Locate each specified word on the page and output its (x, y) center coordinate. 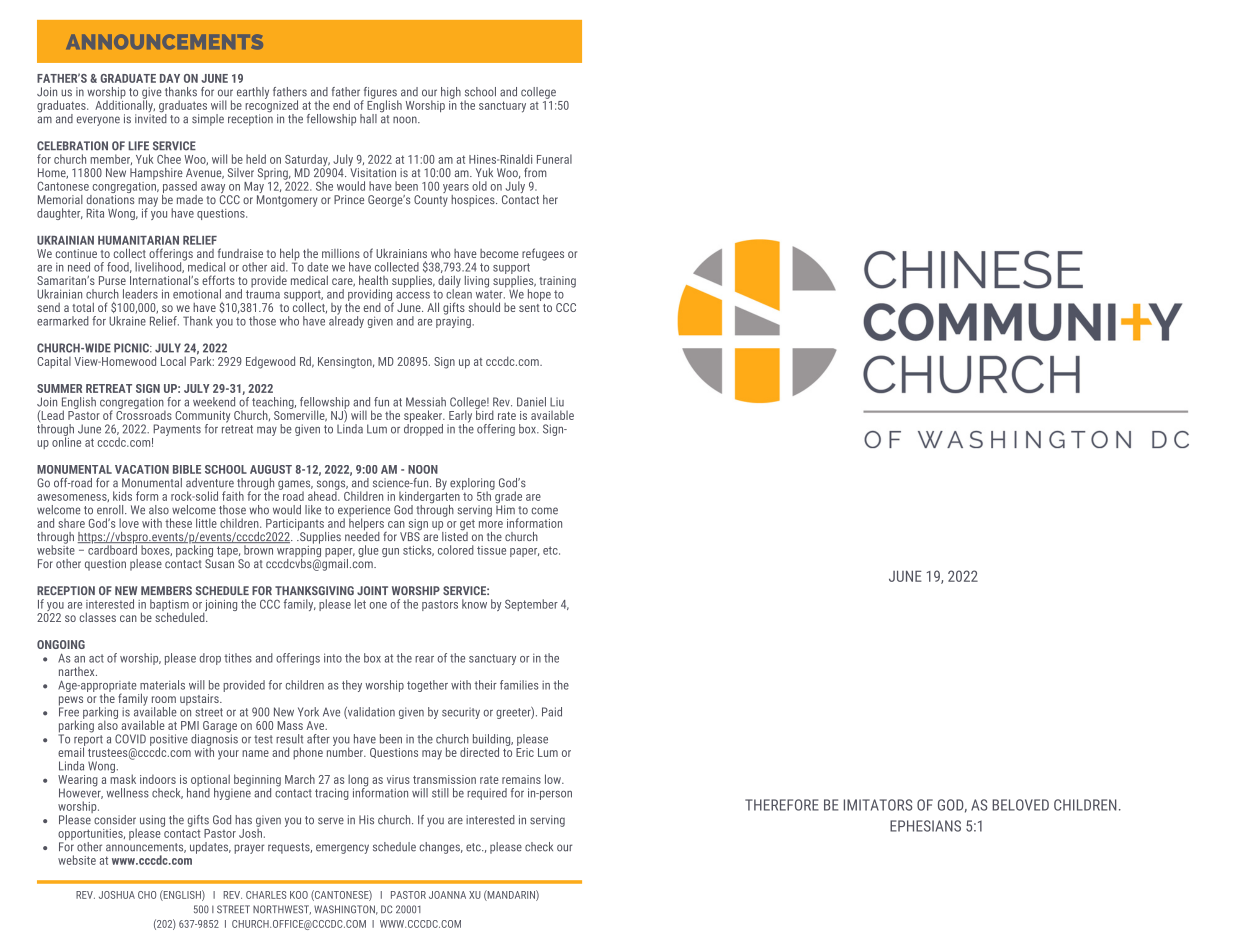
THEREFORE (782, 805)
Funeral (554, 159)
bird (485, 414)
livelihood (159, 267)
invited (151, 117)
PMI (190, 725)
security (461, 713)
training (557, 282)
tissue (491, 550)
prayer (249, 849)
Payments (177, 430)
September (531, 605)
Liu (557, 402)
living (477, 282)
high (451, 93)
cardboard (112, 549)
